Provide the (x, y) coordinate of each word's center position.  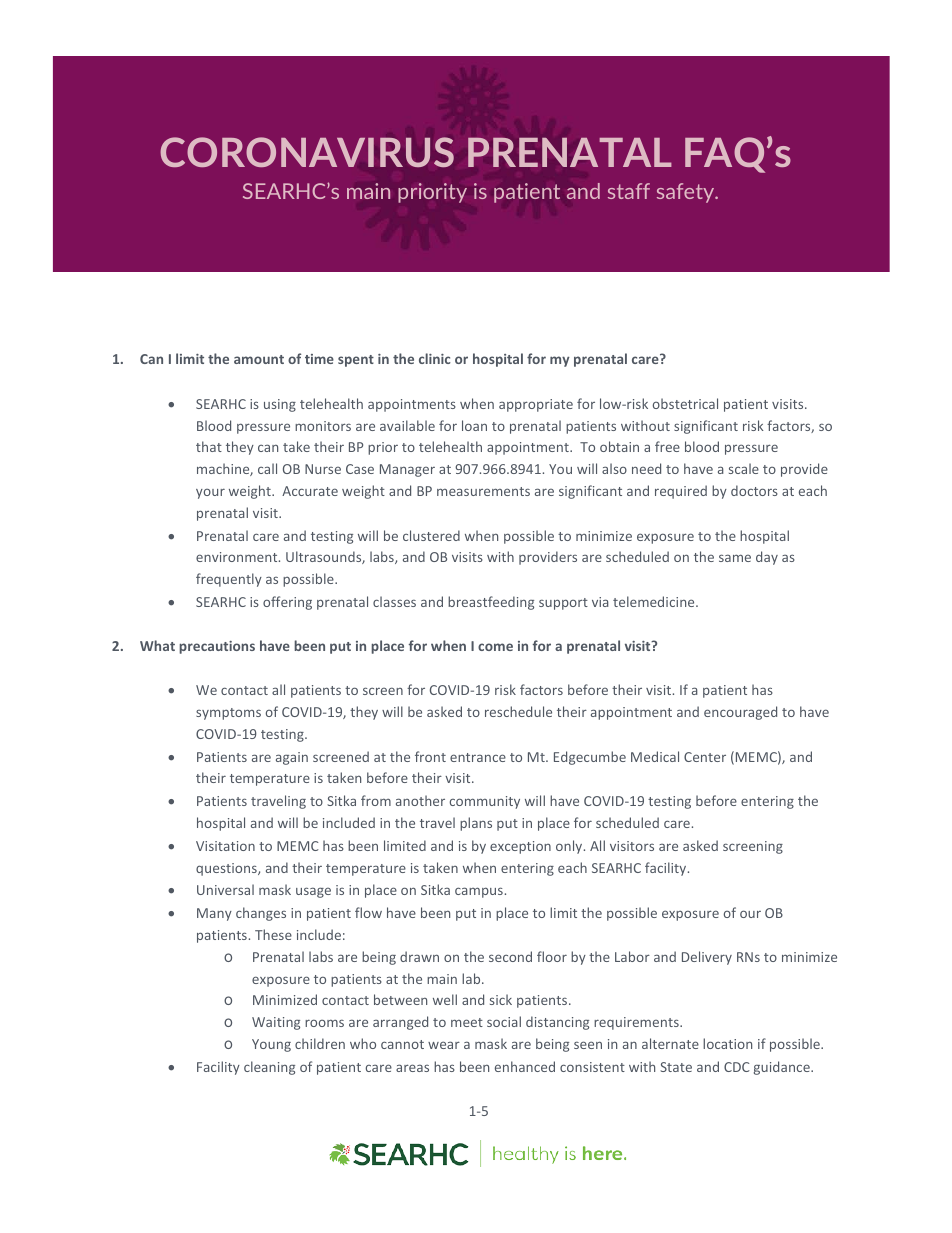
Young (271, 1045)
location (727, 1043)
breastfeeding (491, 603)
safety (687, 193)
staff (629, 191)
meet (467, 1022)
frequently (229, 580)
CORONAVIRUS (307, 152)
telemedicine (655, 601)
